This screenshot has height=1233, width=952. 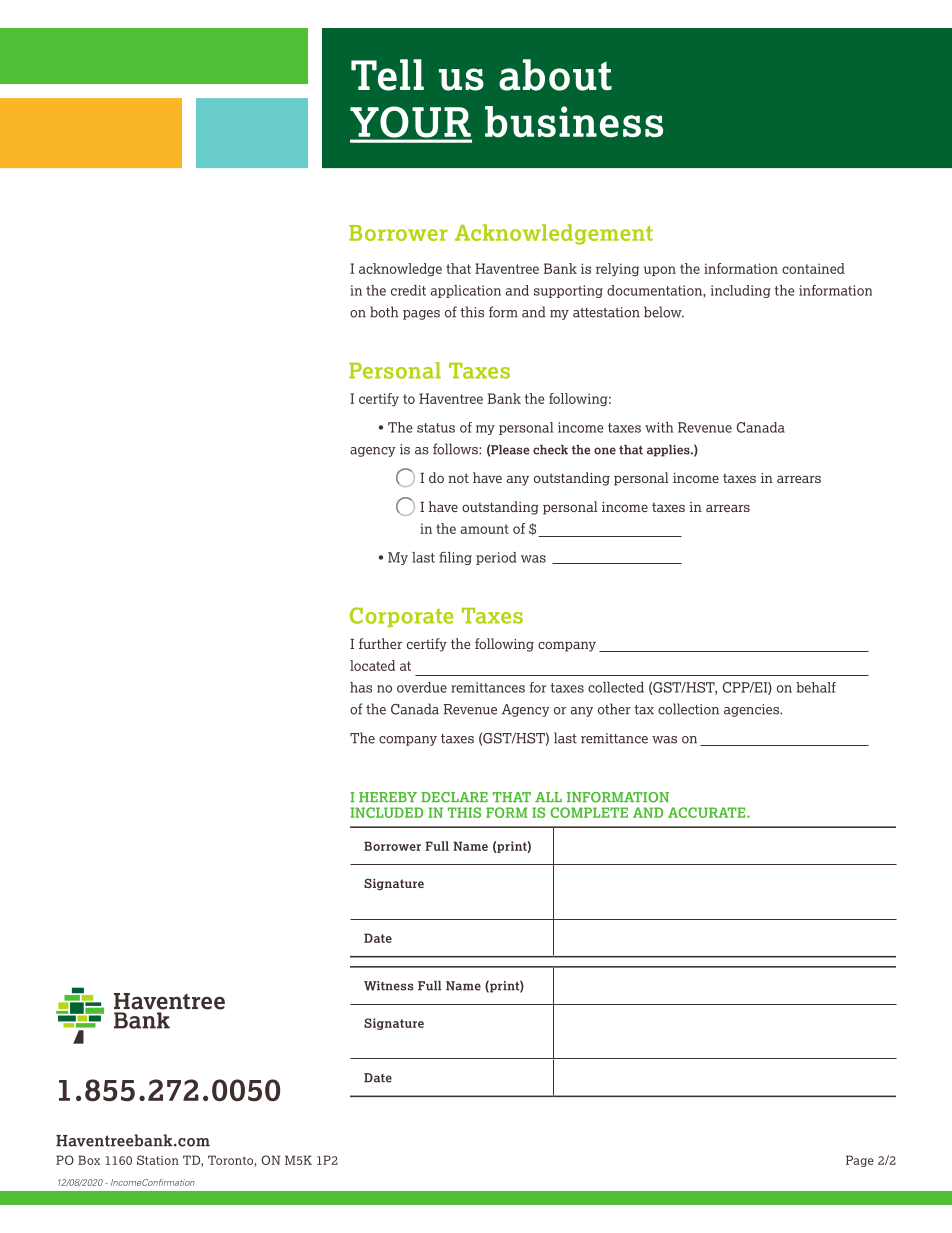 What do you see at coordinates (387, 75) in the screenshot?
I see `Tell` at bounding box center [387, 75].
